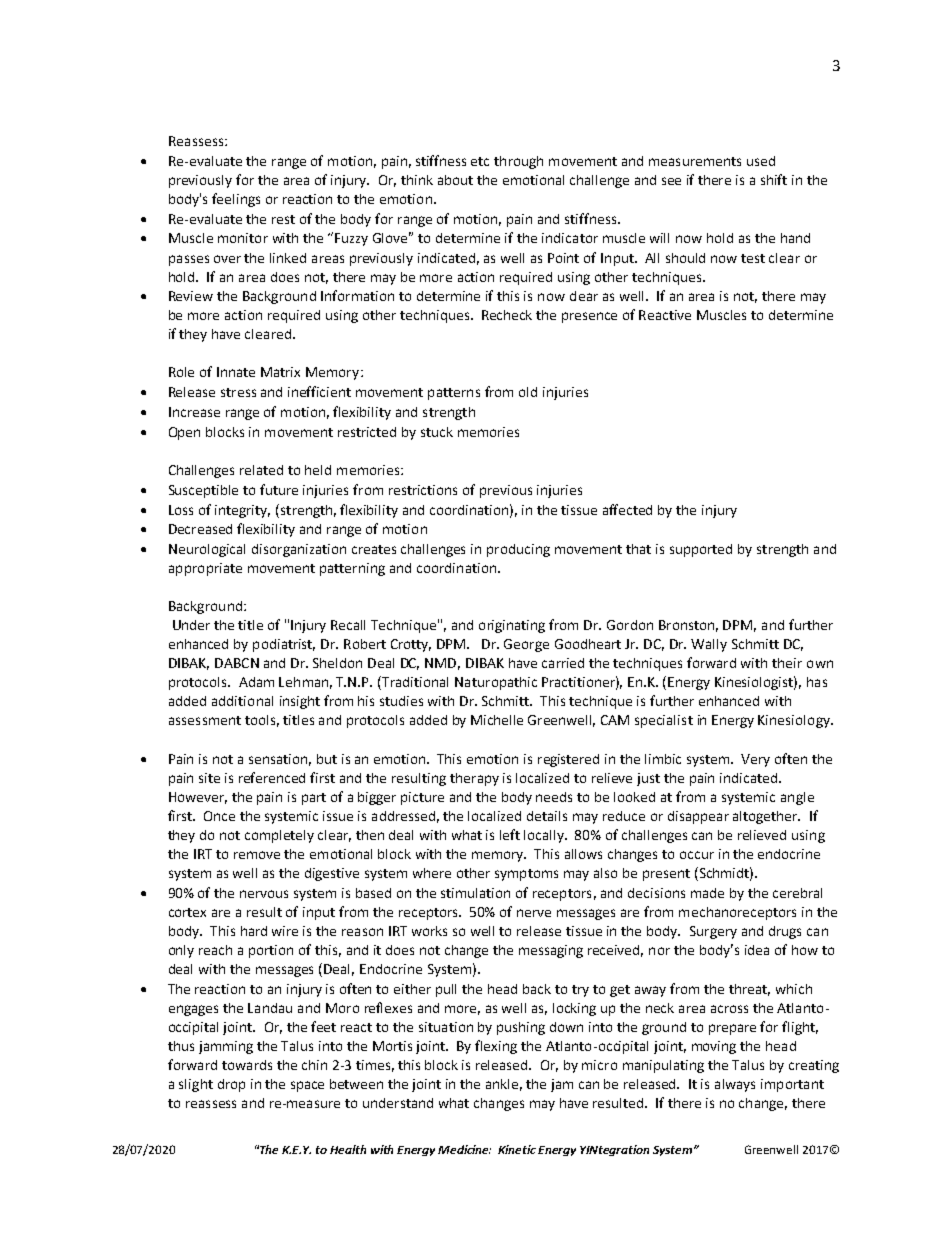 The width and height of the screenshot is (952, 1233). What do you see at coordinates (238, 392) in the screenshot?
I see `stress` at bounding box center [238, 392].
